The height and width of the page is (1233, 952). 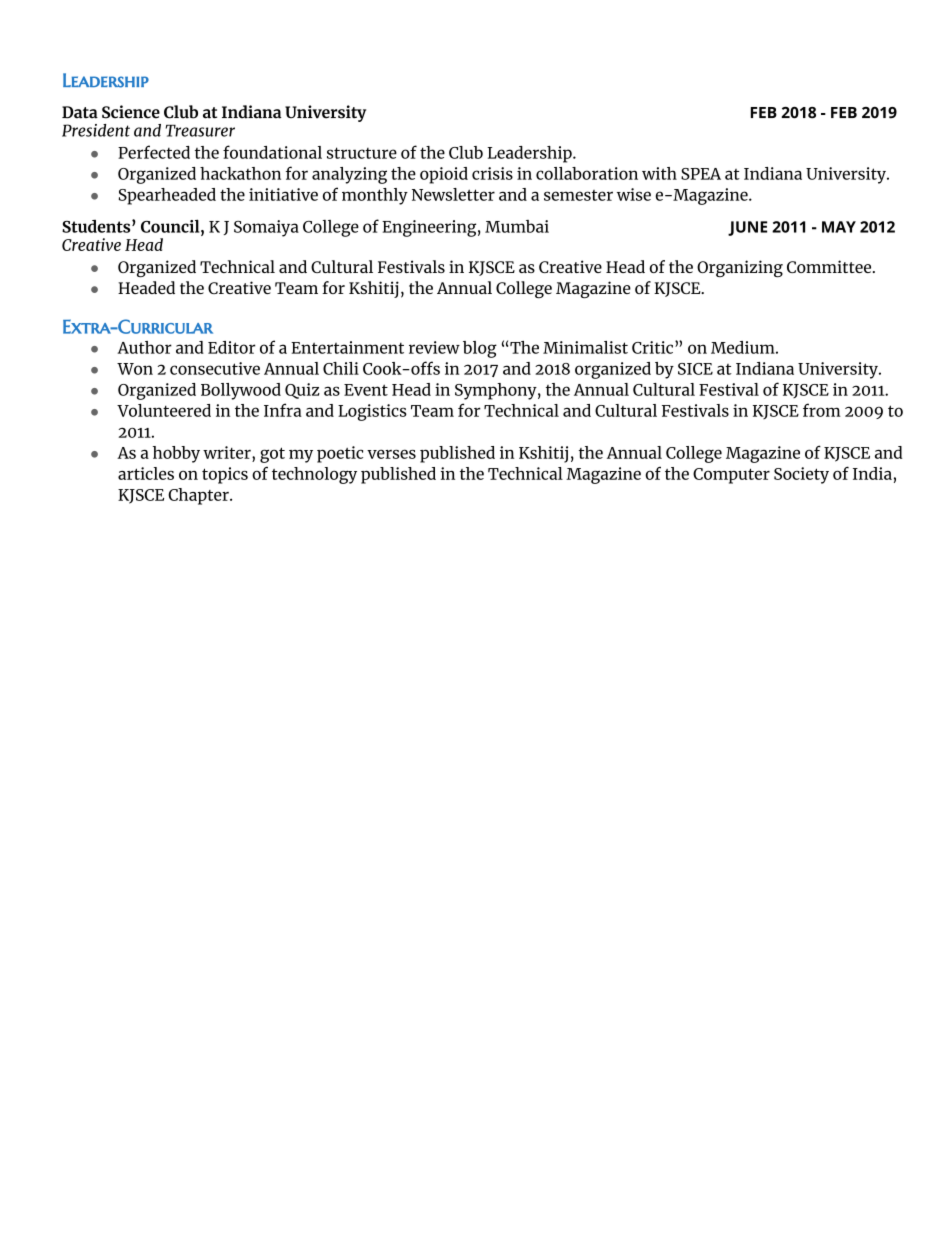 What do you see at coordinates (97, 226) in the page?
I see `Students` at bounding box center [97, 226].
